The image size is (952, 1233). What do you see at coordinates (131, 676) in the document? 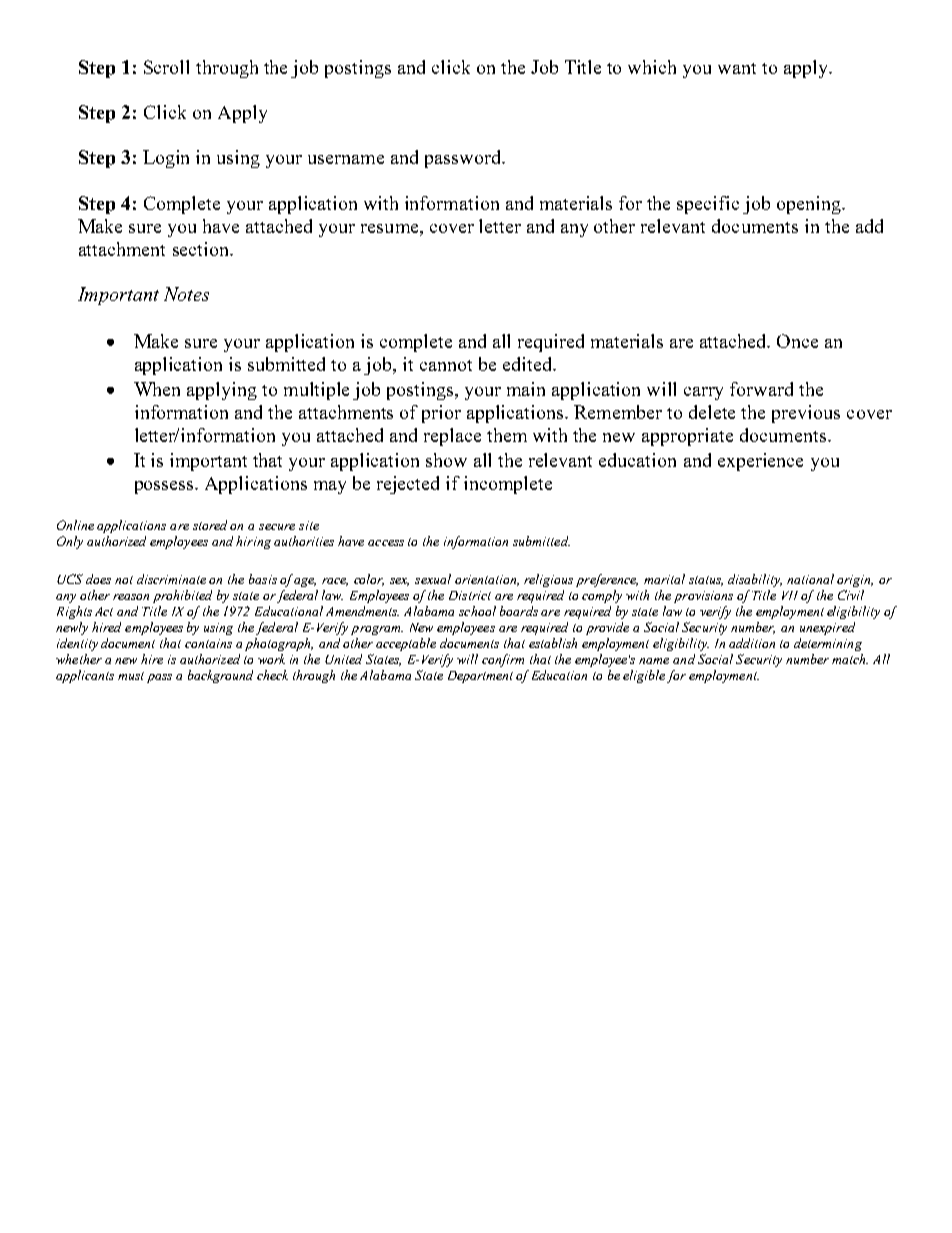
I see `must` at bounding box center [131, 676].
